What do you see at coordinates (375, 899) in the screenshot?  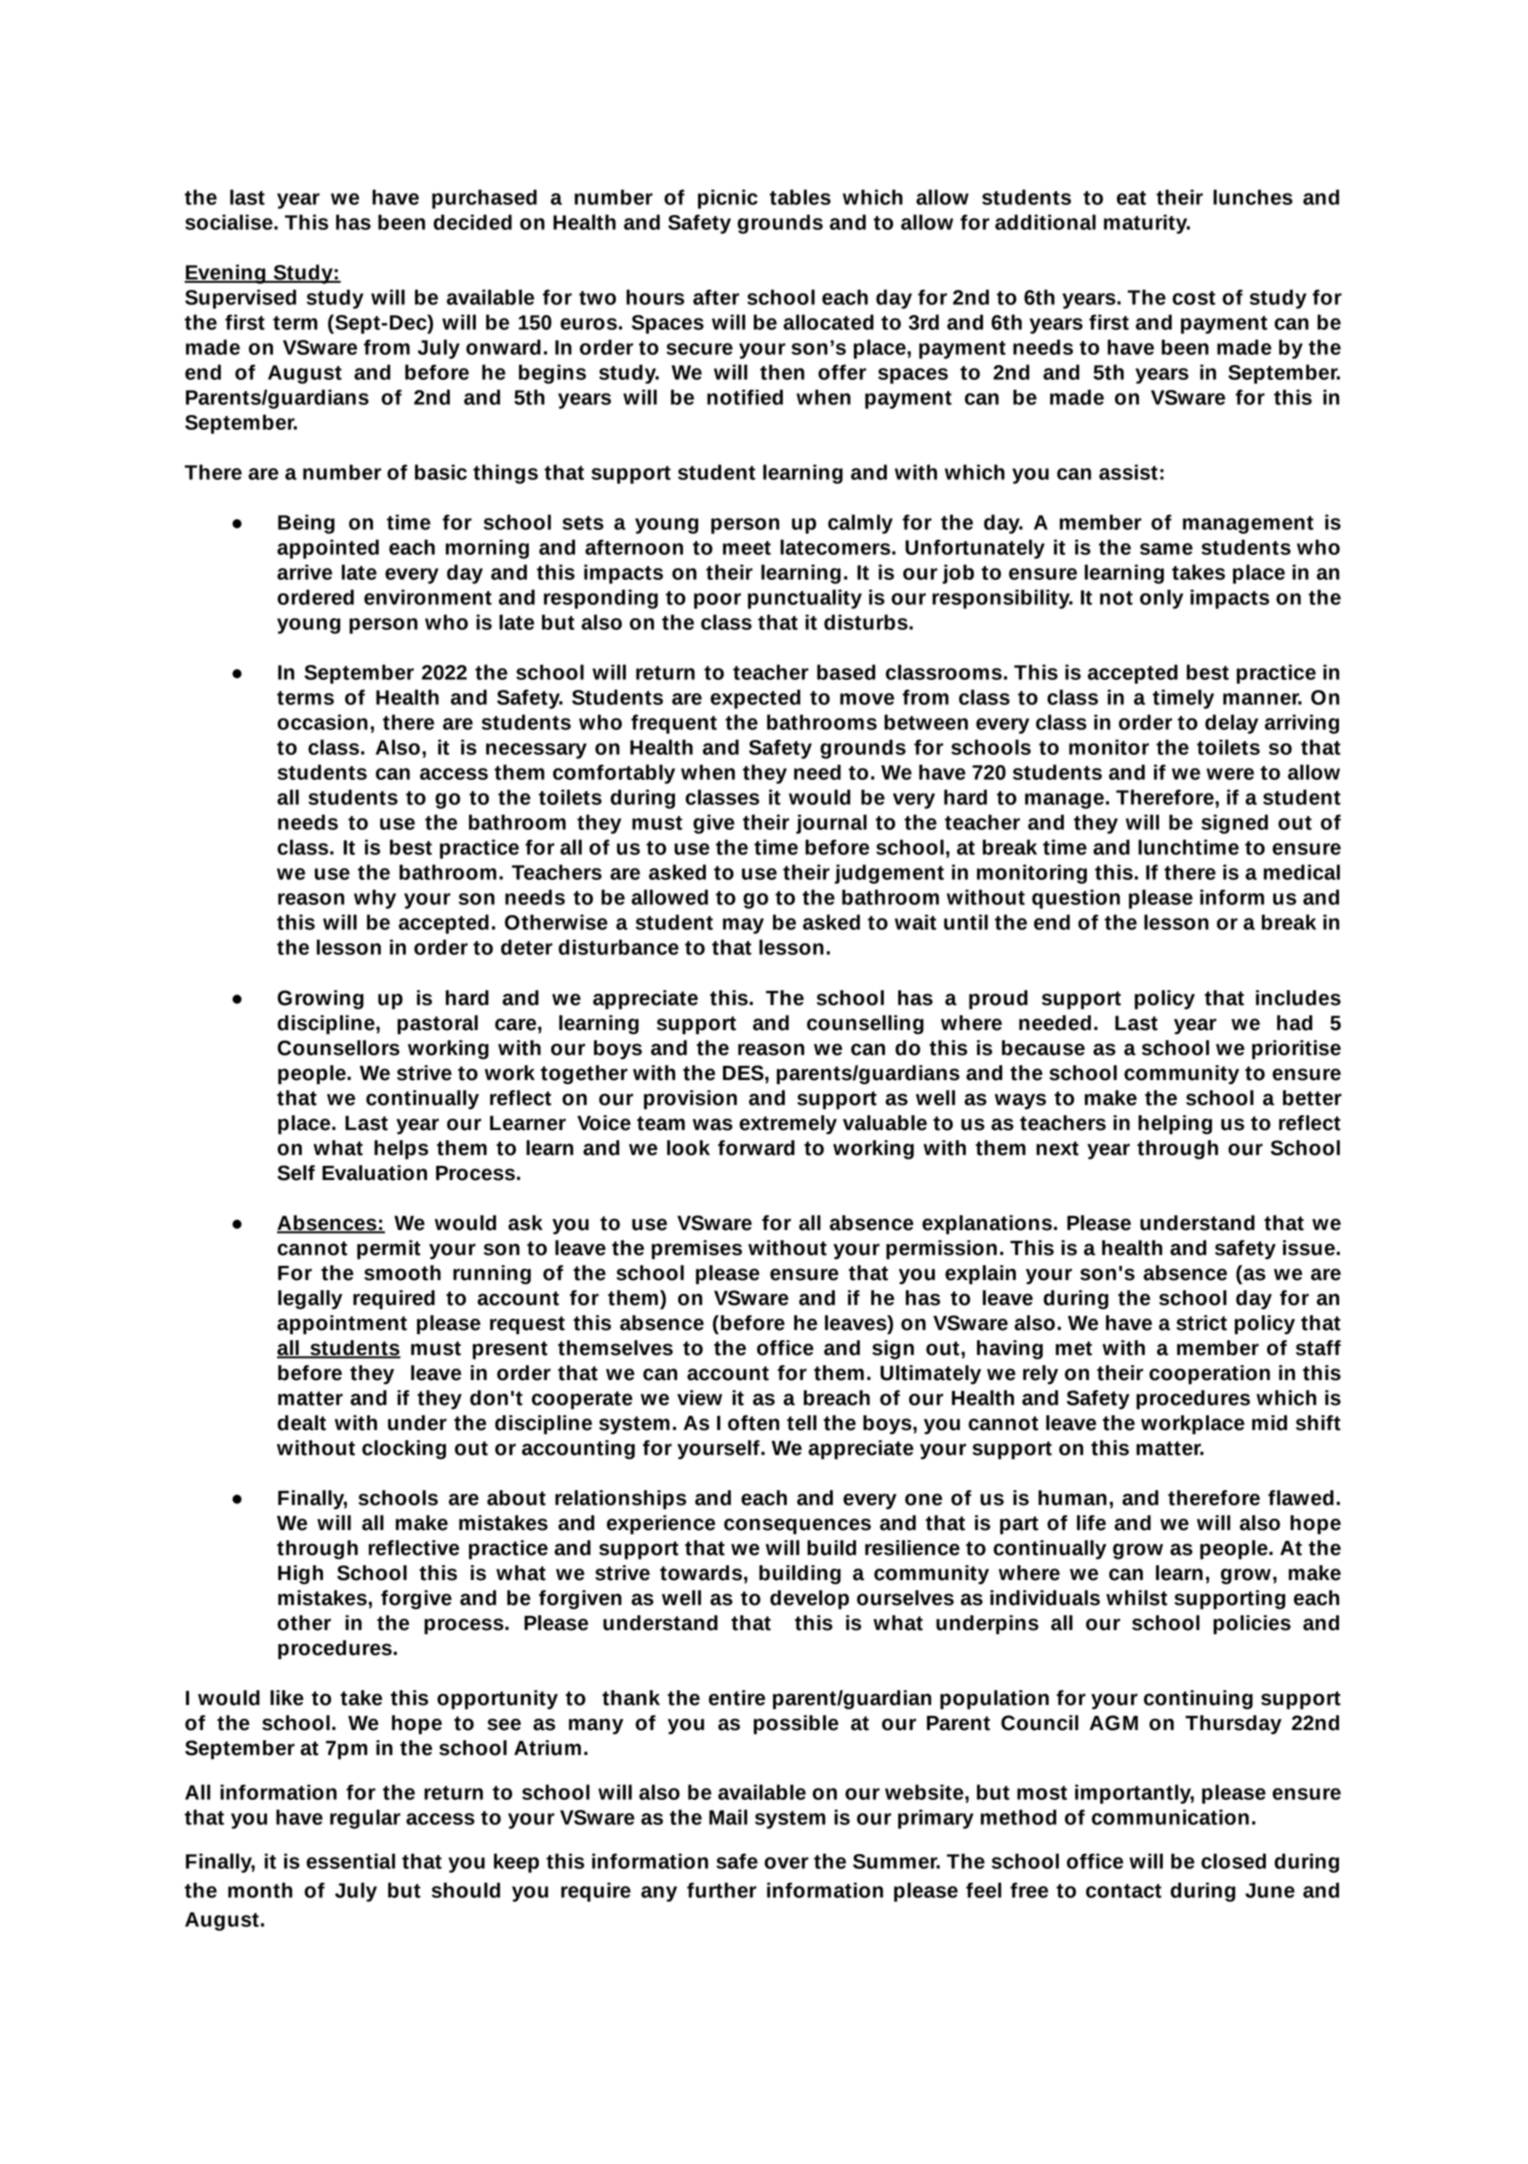 I see `why` at bounding box center [375, 899].
